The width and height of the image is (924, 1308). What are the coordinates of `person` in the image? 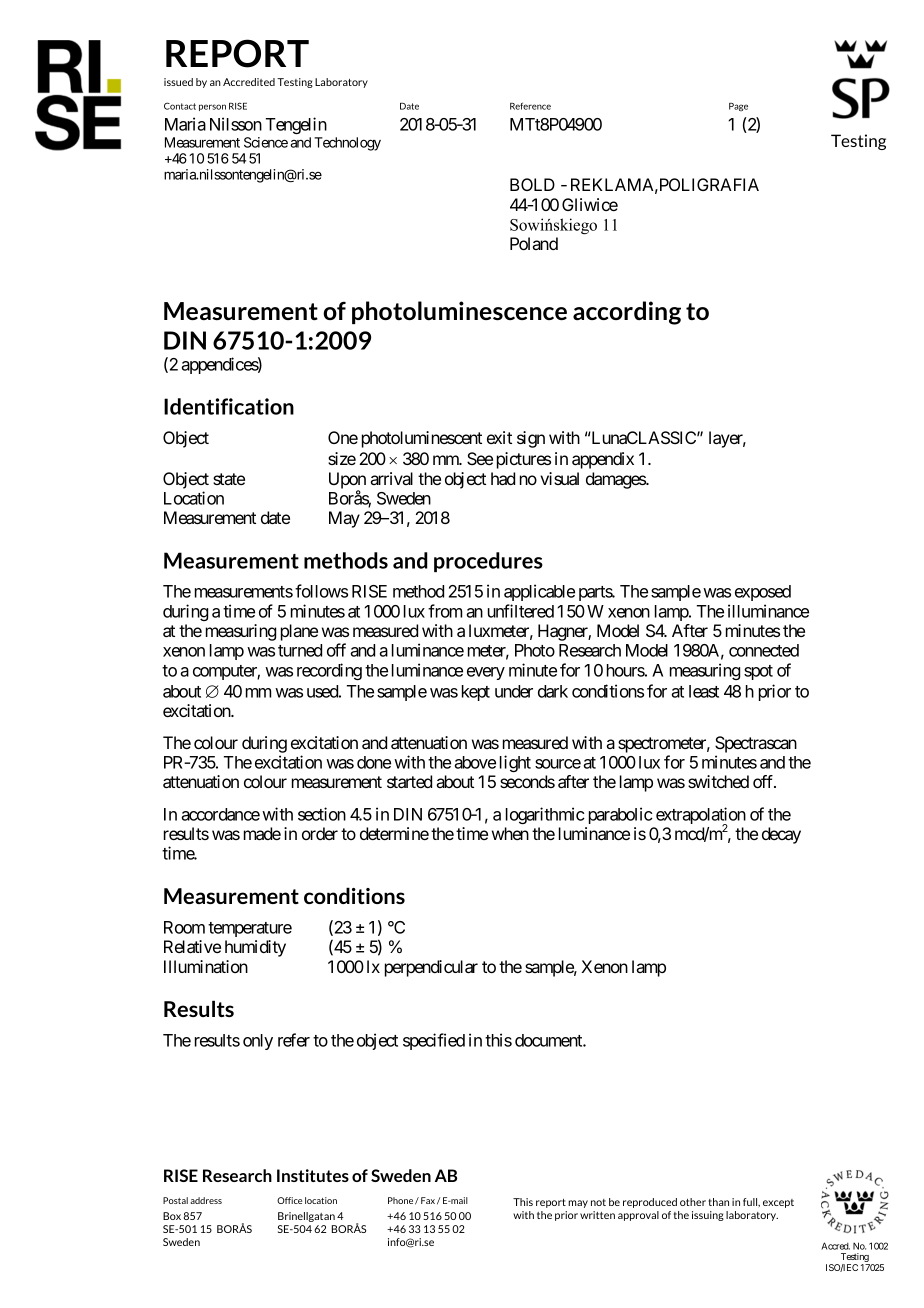 It's located at (212, 107).
